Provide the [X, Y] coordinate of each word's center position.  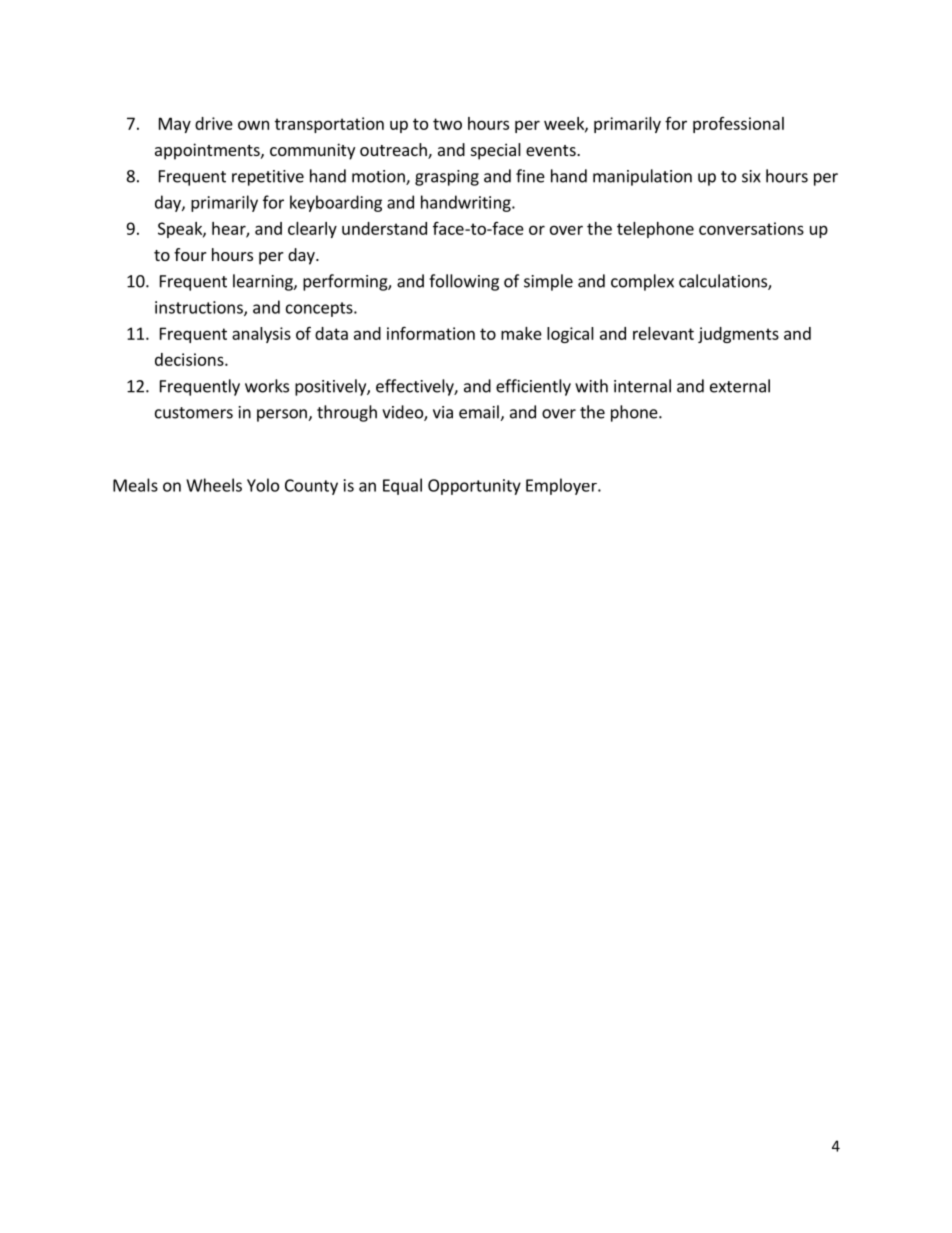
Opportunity [474, 487]
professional [738, 125]
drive [214, 123]
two [447, 124]
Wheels [214, 485]
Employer [562, 486]
